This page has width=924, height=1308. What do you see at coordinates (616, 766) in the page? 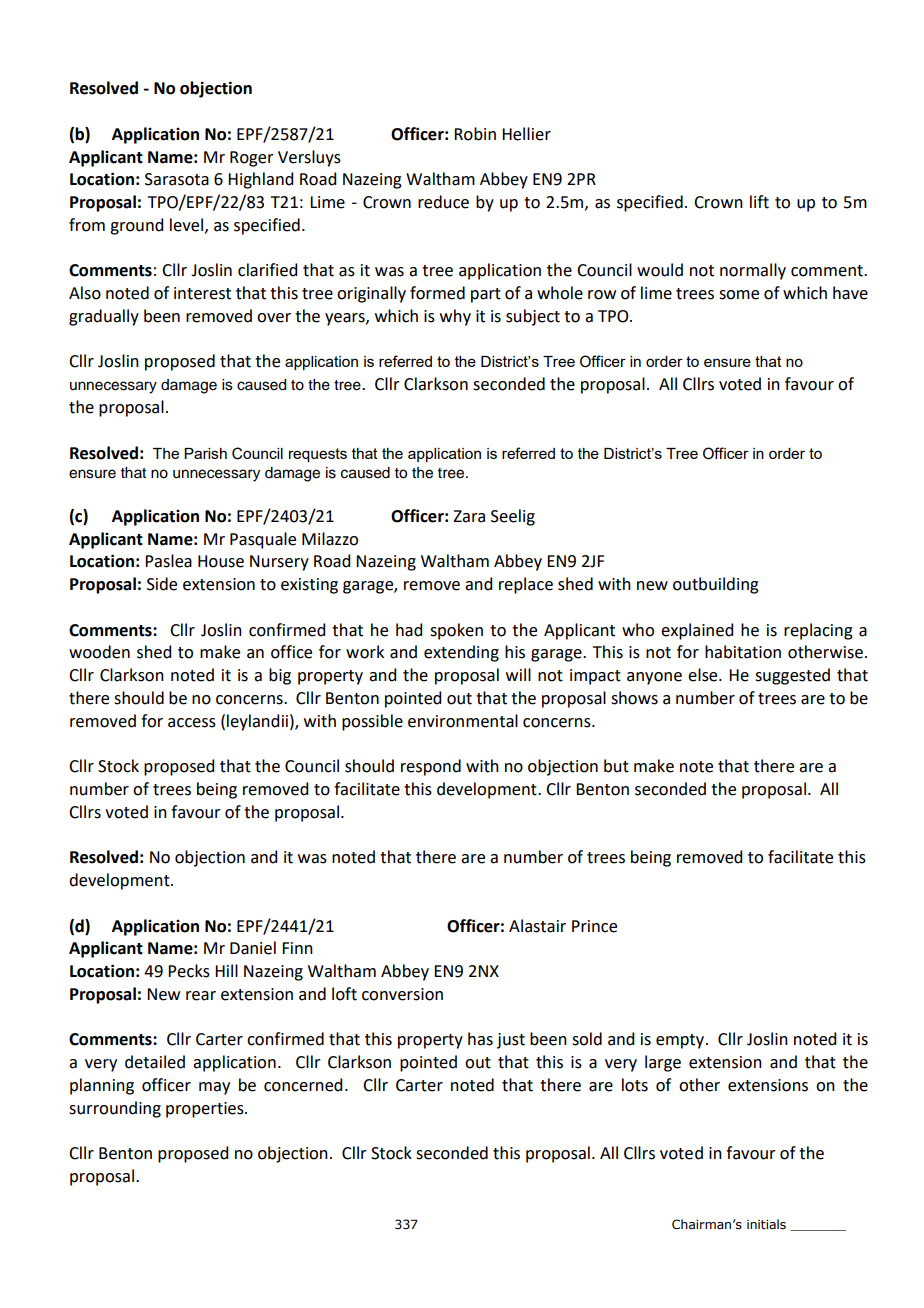
I see `but` at bounding box center [616, 766].
